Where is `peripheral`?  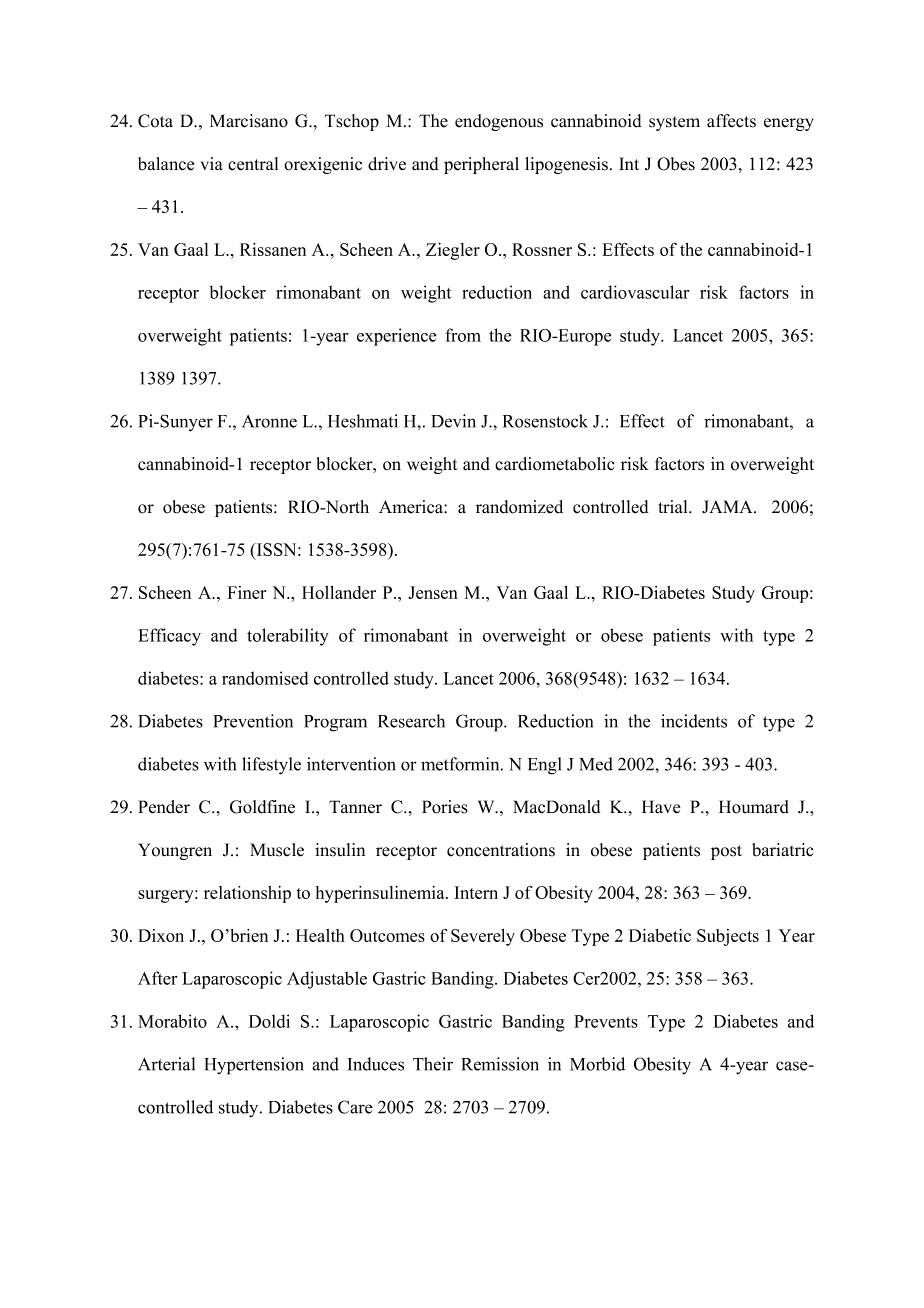
peripheral is located at coordinates (481, 165).
